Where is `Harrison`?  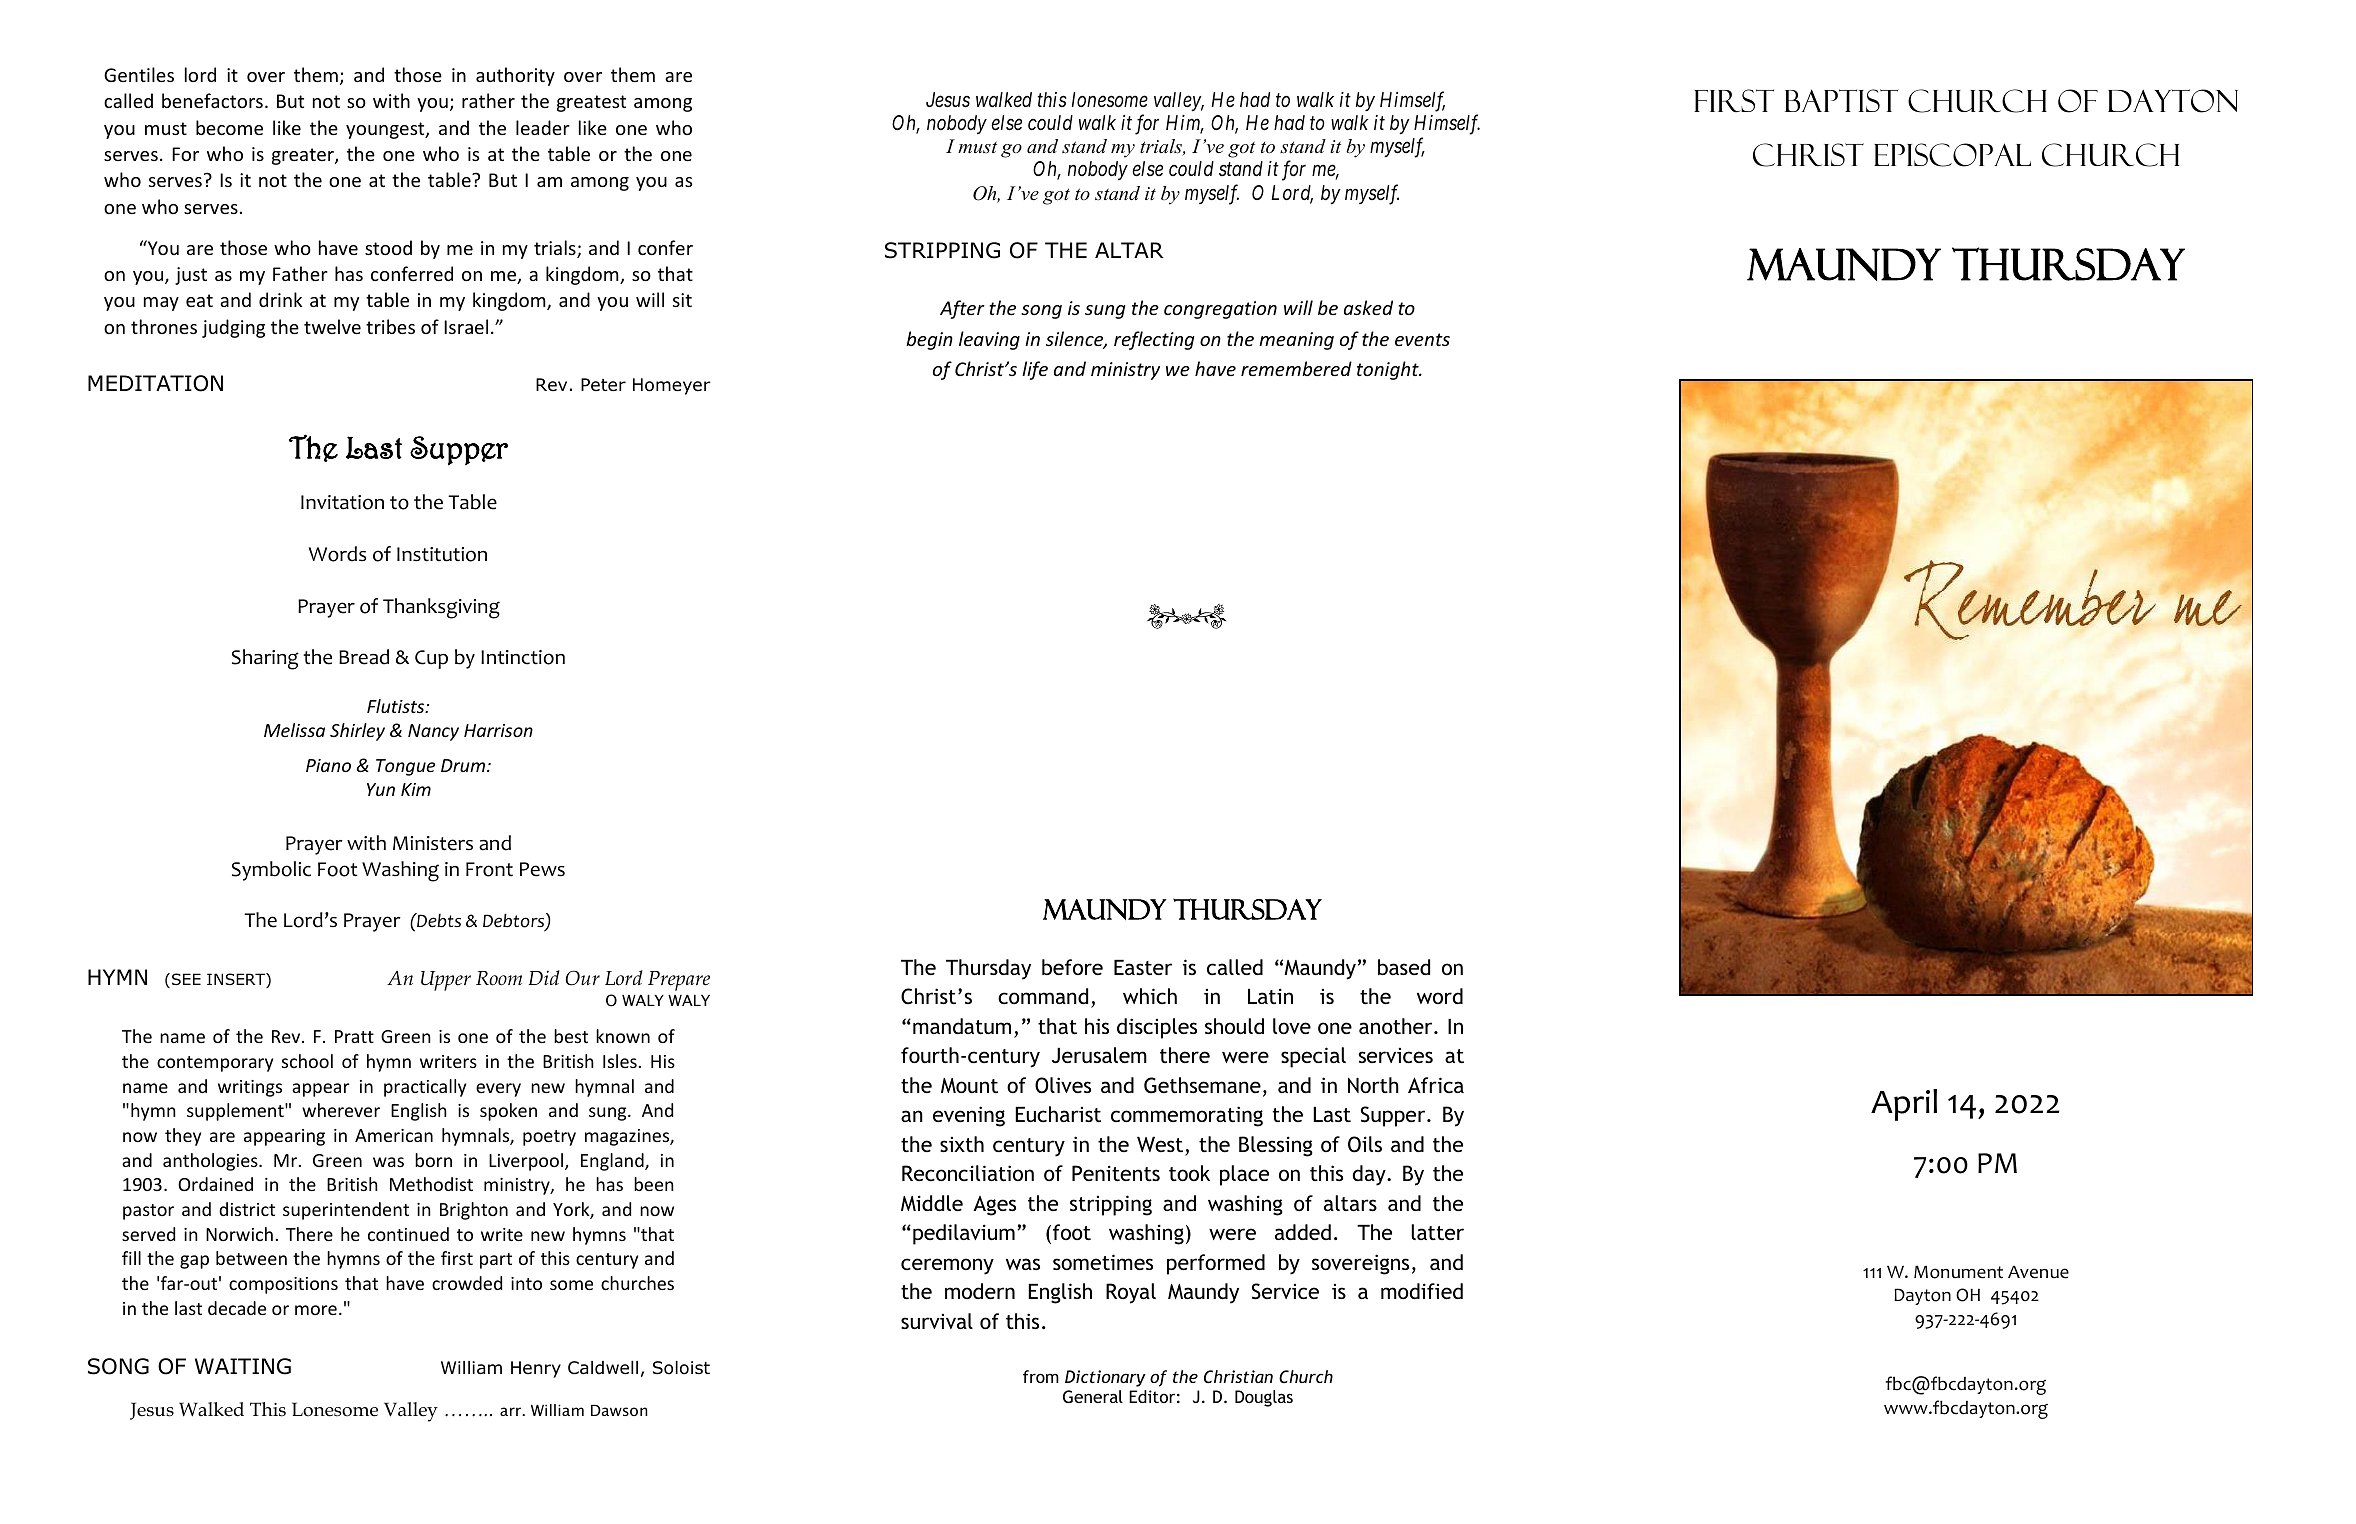
Harrison is located at coordinates (498, 730).
